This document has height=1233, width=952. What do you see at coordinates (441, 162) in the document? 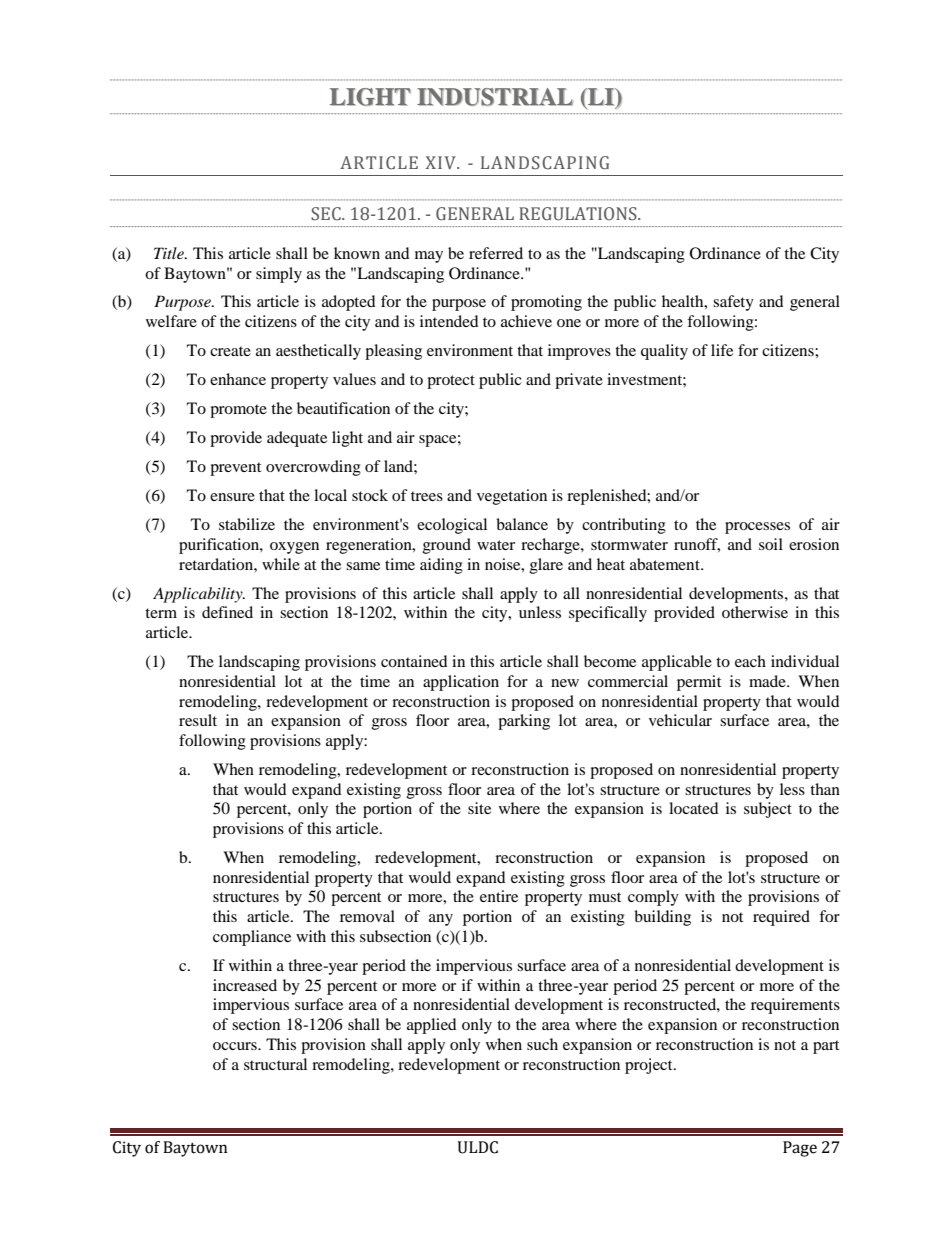
I see `XIV` at bounding box center [441, 162].
